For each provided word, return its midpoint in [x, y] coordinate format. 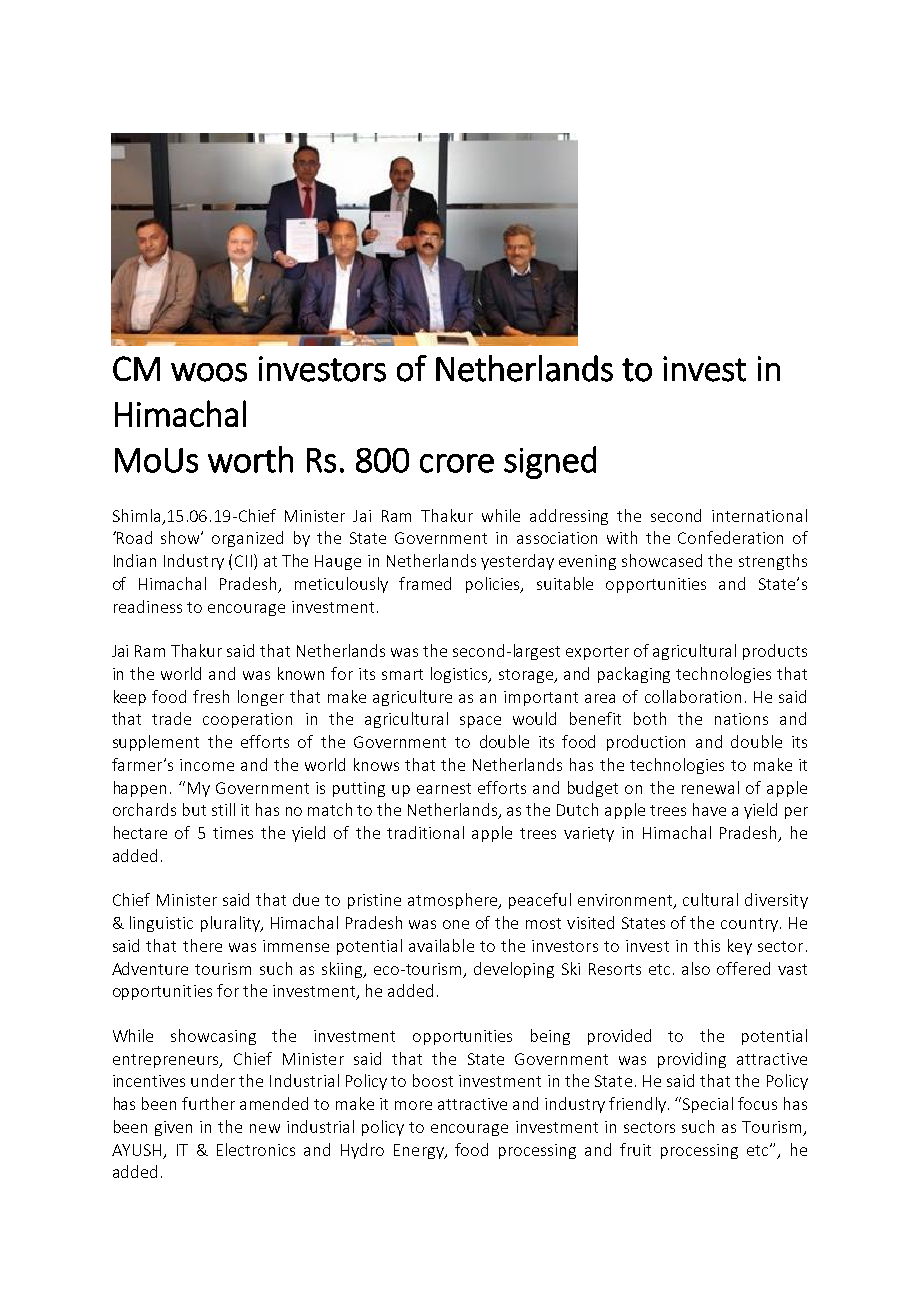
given [173, 1128]
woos [209, 372]
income [207, 765]
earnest [444, 788]
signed [550, 462]
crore [457, 463]
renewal [710, 787]
